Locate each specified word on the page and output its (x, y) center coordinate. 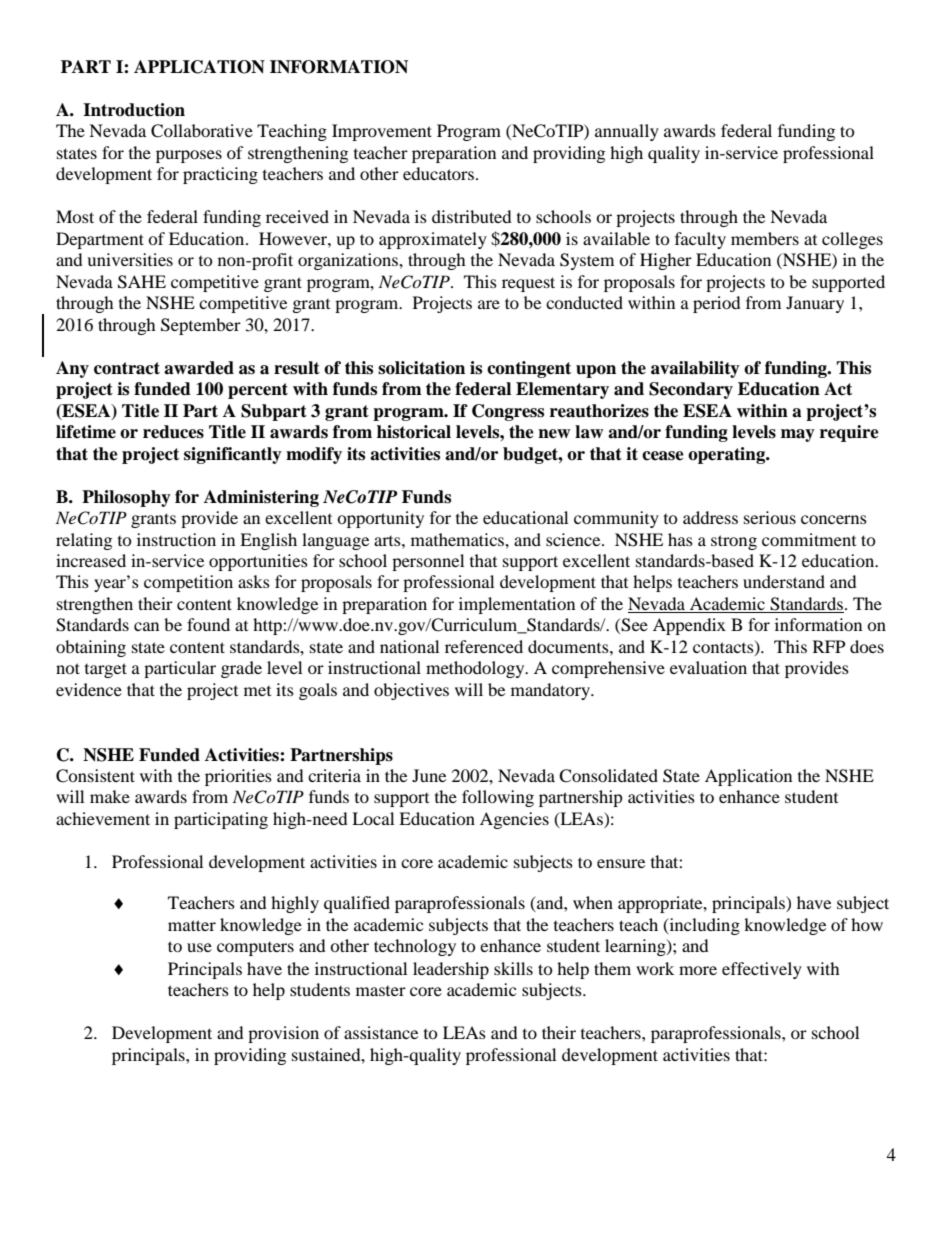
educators (438, 173)
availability (695, 369)
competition (188, 583)
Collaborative (202, 131)
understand (784, 581)
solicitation (421, 368)
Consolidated (608, 776)
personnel (428, 562)
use (199, 947)
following (498, 798)
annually (627, 132)
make (110, 796)
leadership (451, 970)
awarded (199, 368)
